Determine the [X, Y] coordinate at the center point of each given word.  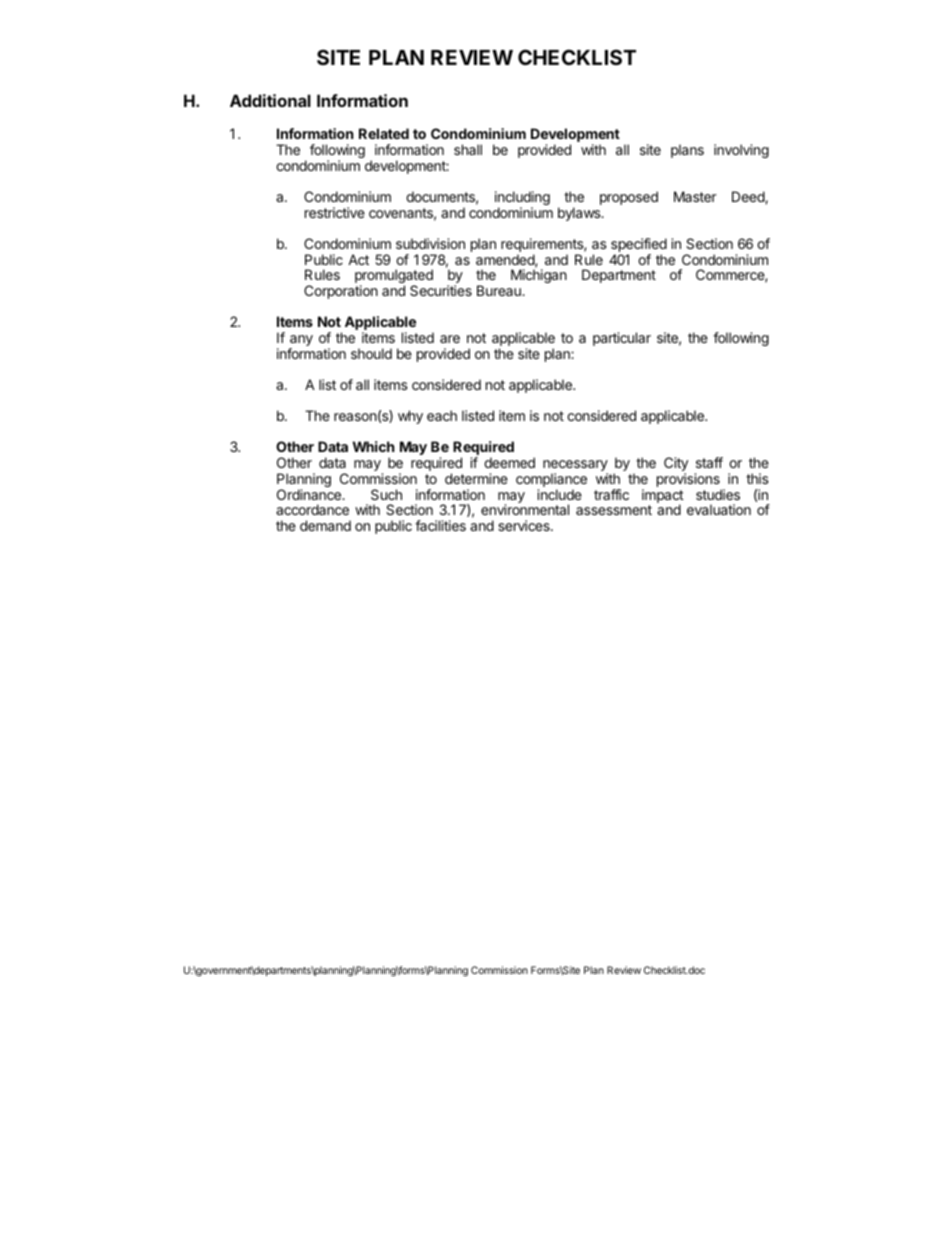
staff [709, 462]
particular [622, 339]
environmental [525, 509]
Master [695, 196]
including [522, 199]
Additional [270, 100]
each [442, 415]
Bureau [500, 290]
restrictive [335, 212]
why [410, 417]
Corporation [341, 292]
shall [468, 149]
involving [741, 151]
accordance [312, 509]
